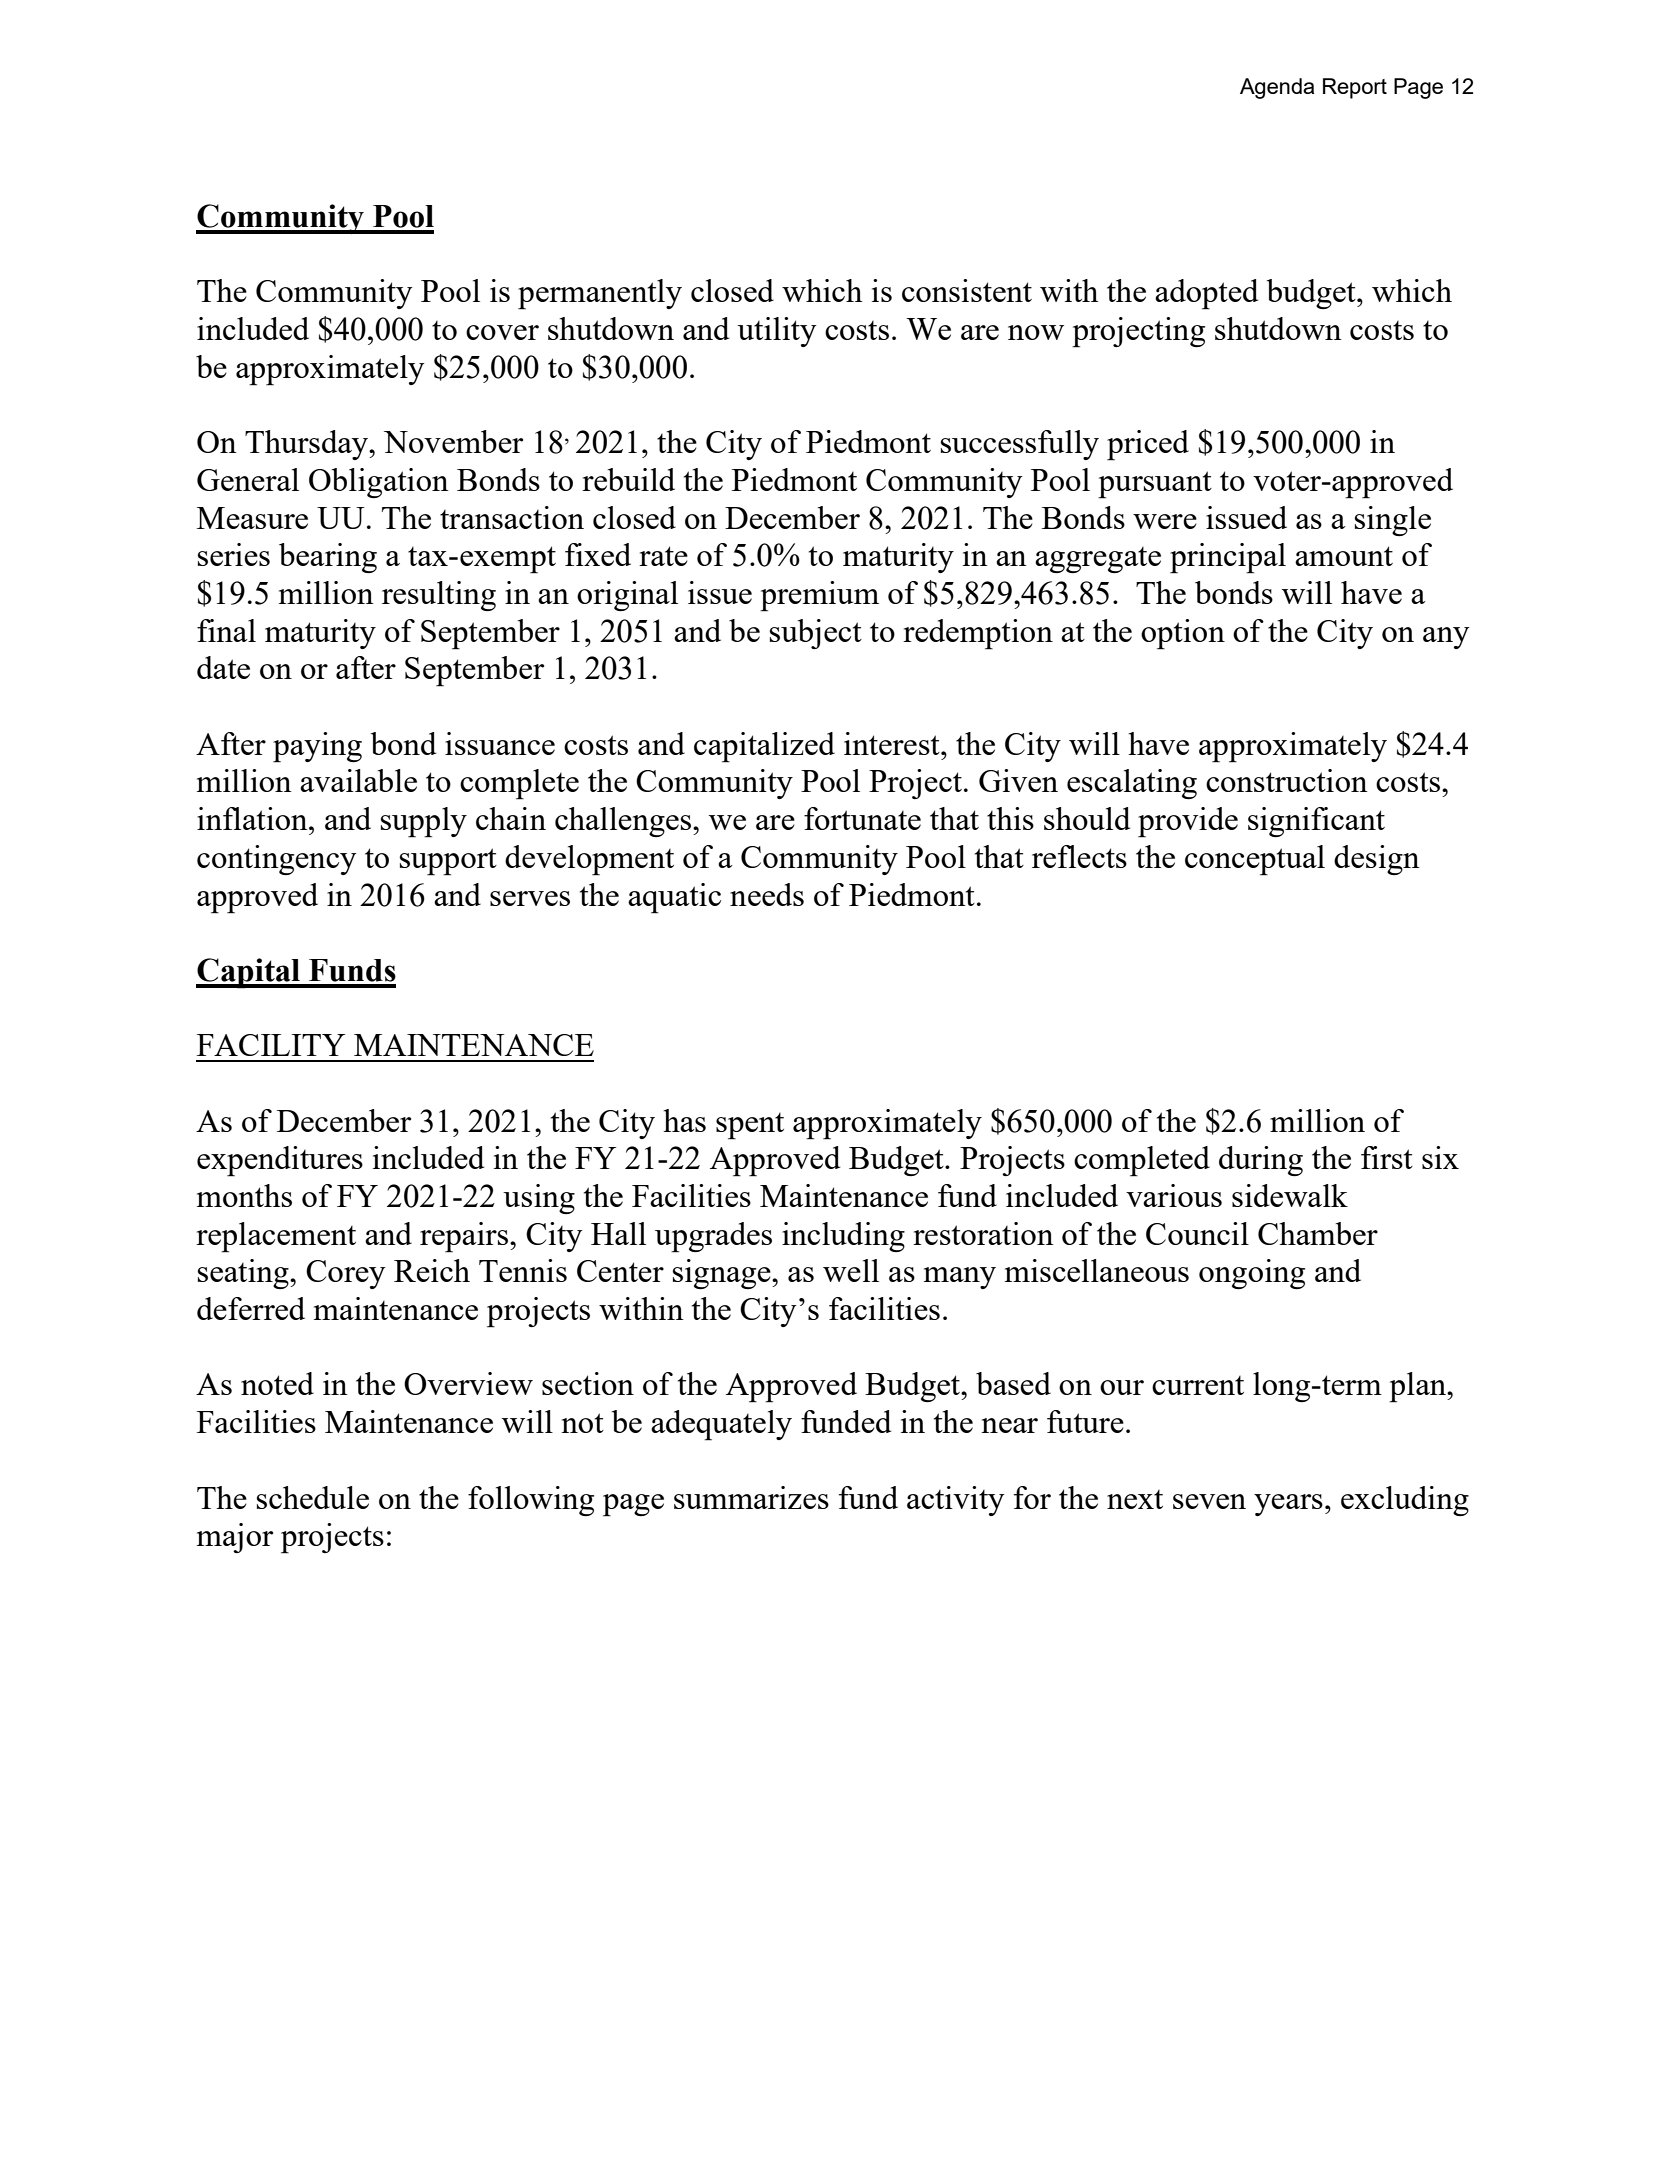 The image size is (1671, 2163). I want to click on schedule, so click(313, 1497).
